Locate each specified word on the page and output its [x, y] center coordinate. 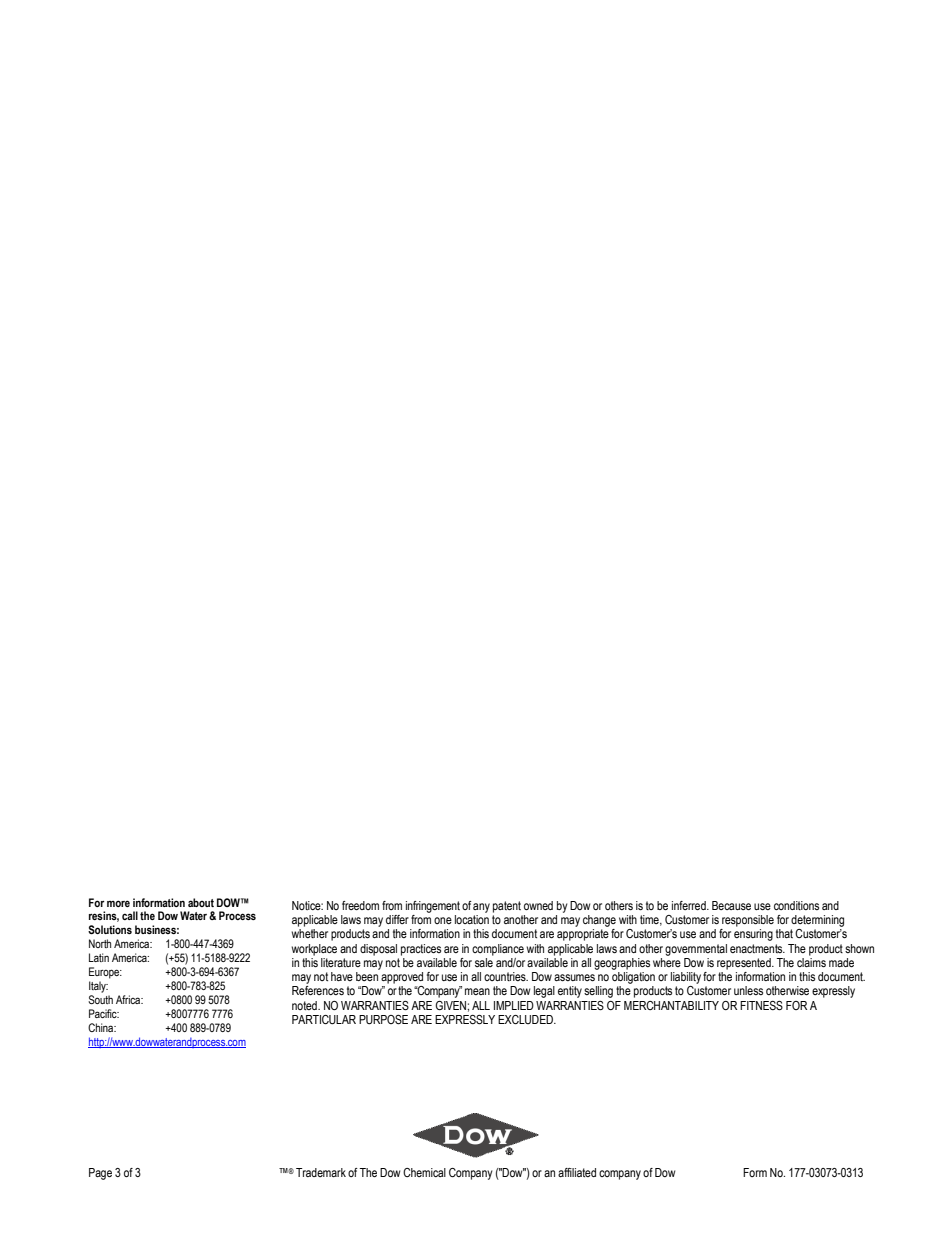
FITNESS [761, 1006]
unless [748, 990]
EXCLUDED [526, 1019]
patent [507, 907]
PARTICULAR [324, 1020]
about [201, 902]
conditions [796, 905]
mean [477, 991]
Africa [129, 999]
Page [100, 1174]
